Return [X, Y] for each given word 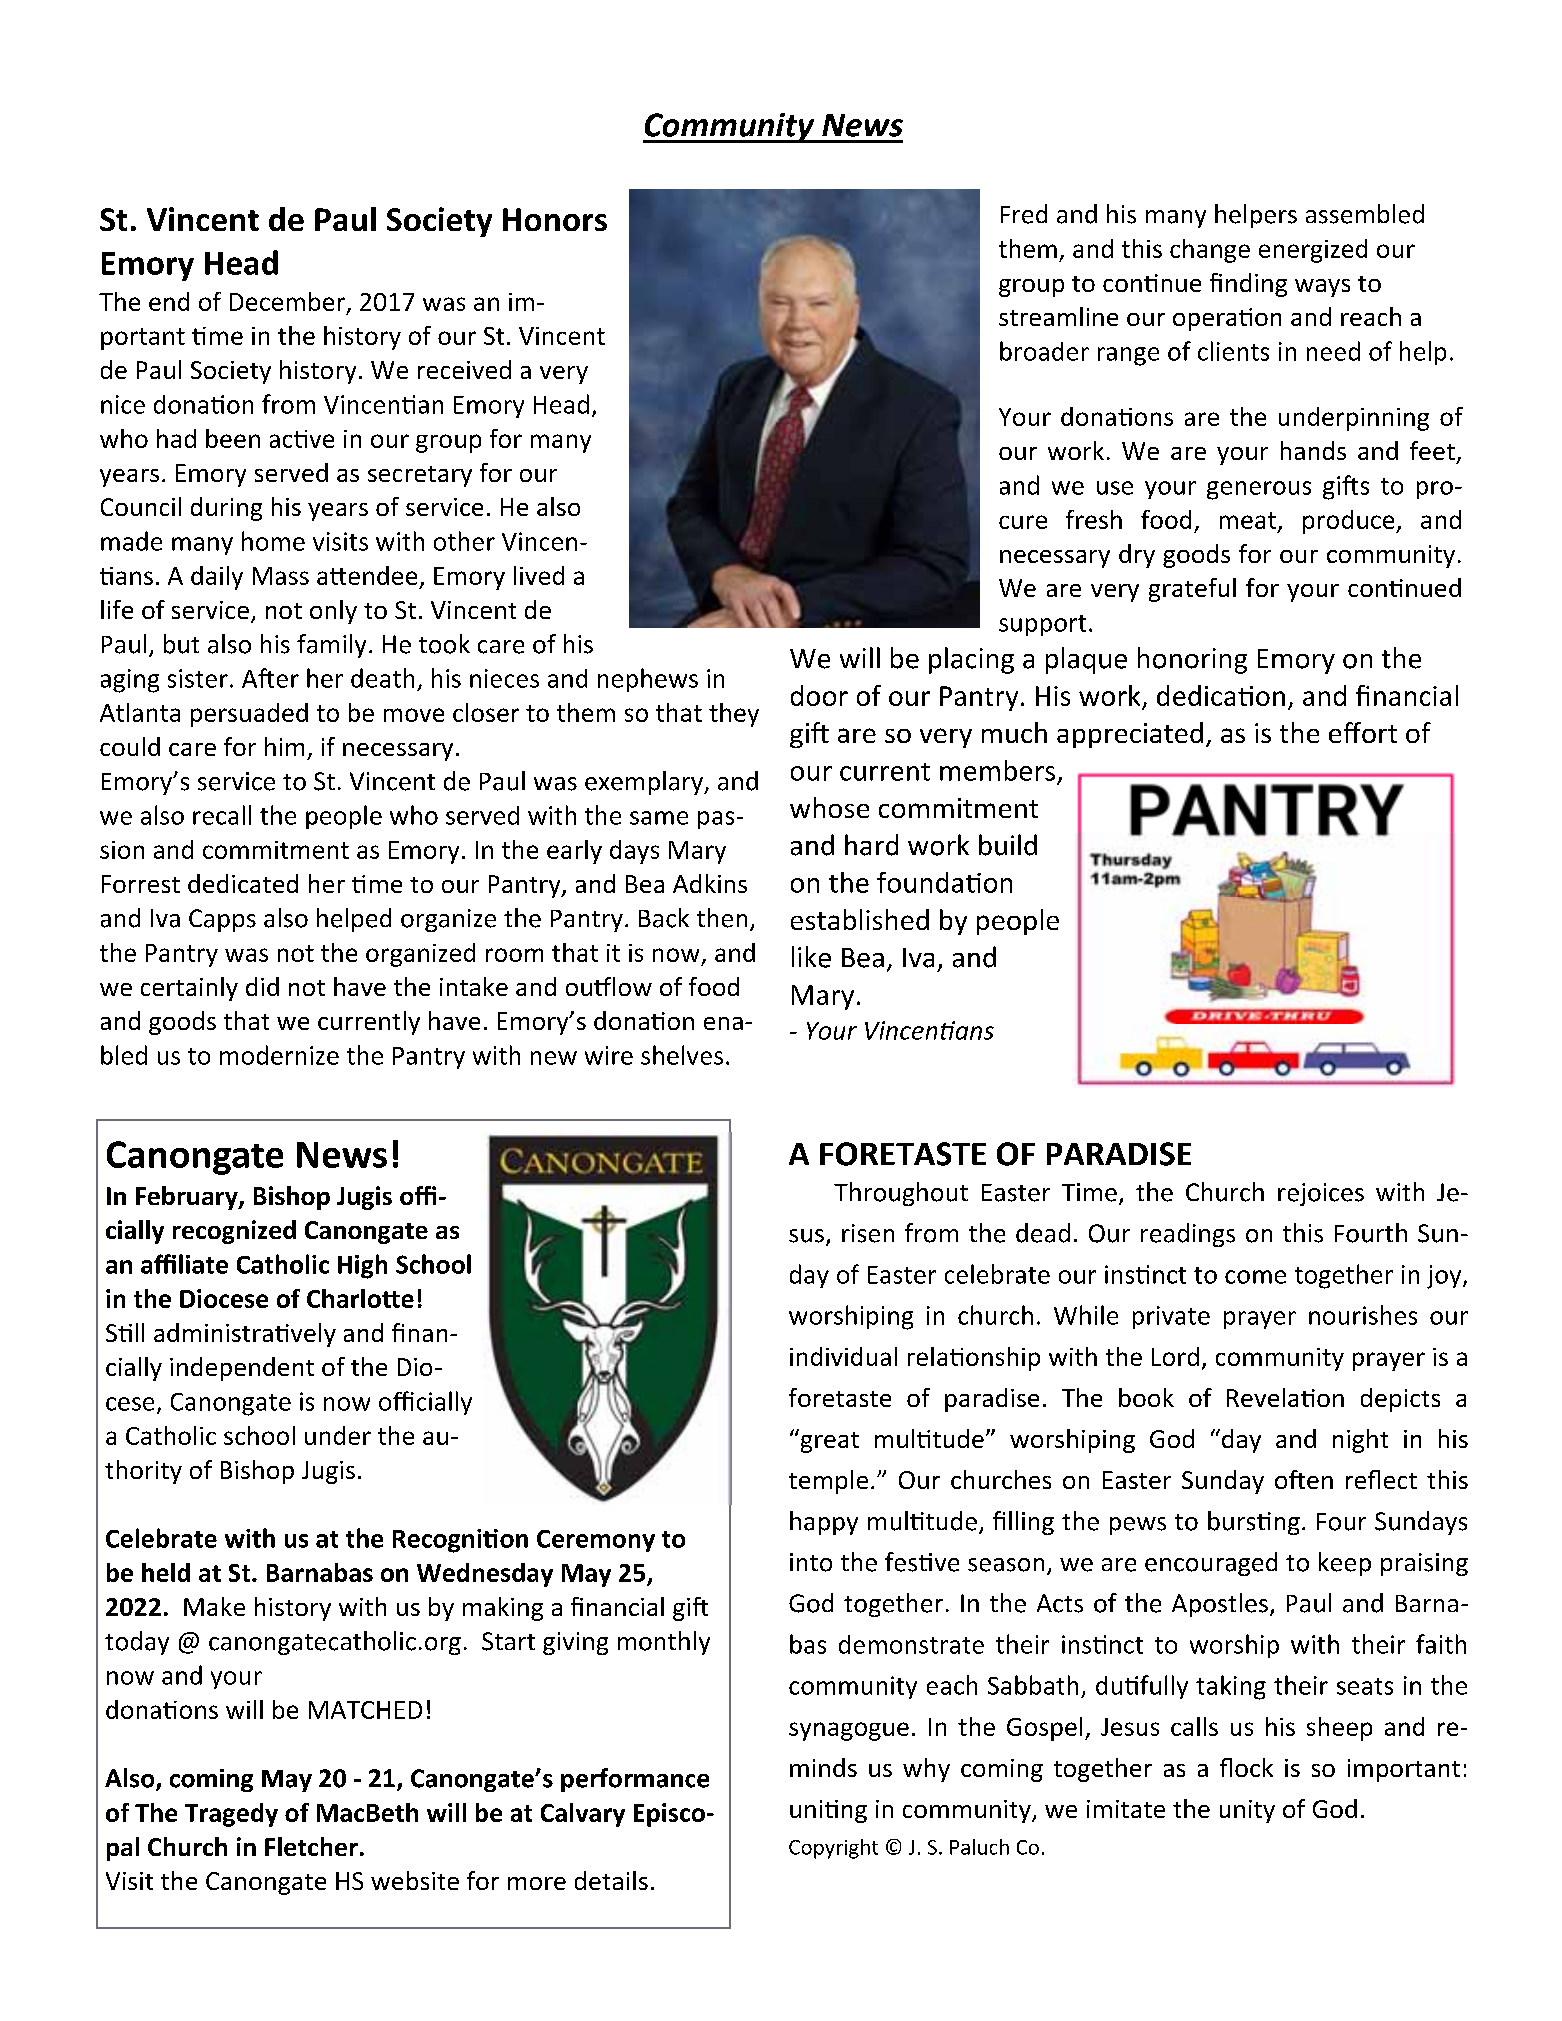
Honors [555, 219]
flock [1246, 1767]
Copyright [833, 1849]
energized [1313, 251]
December [287, 301]
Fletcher [311, 1846]
